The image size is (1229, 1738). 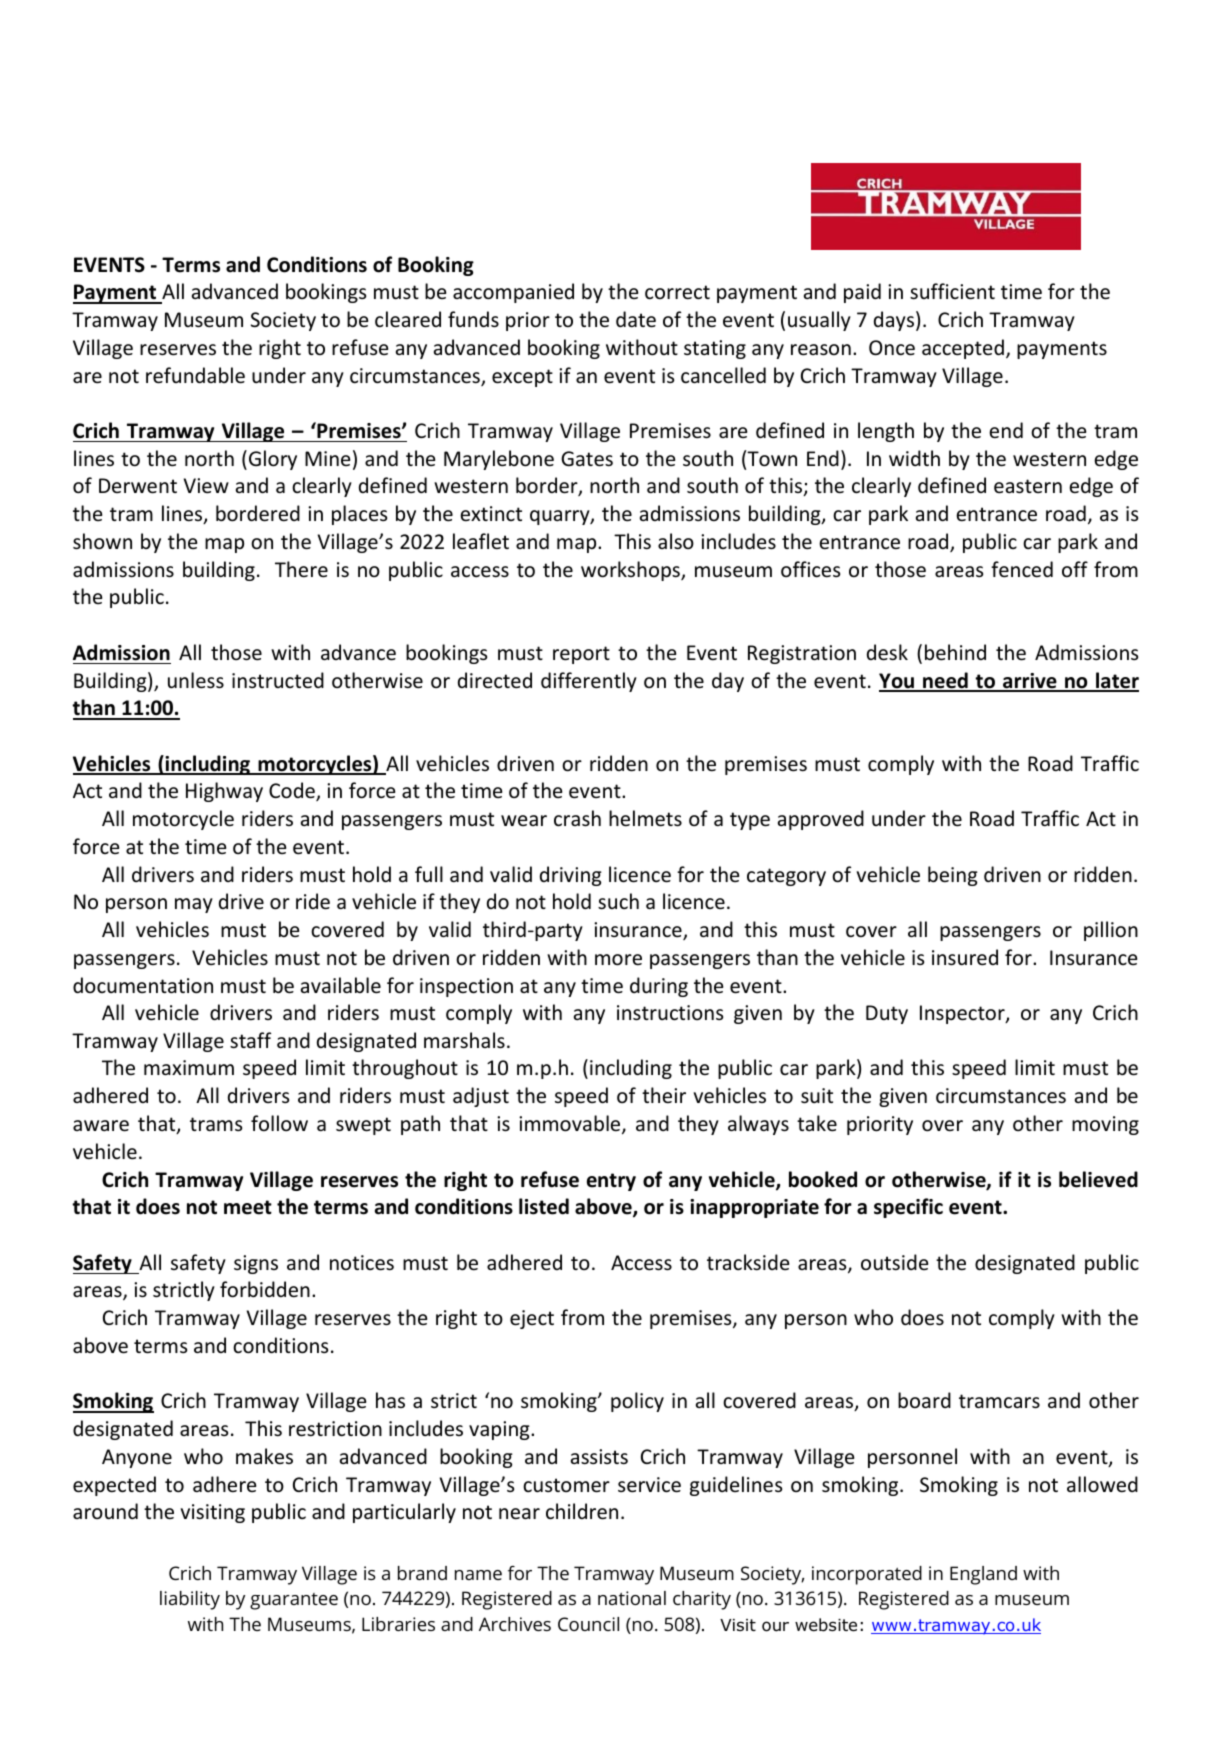 I want to click on unless, so click(x=196, y=680).
